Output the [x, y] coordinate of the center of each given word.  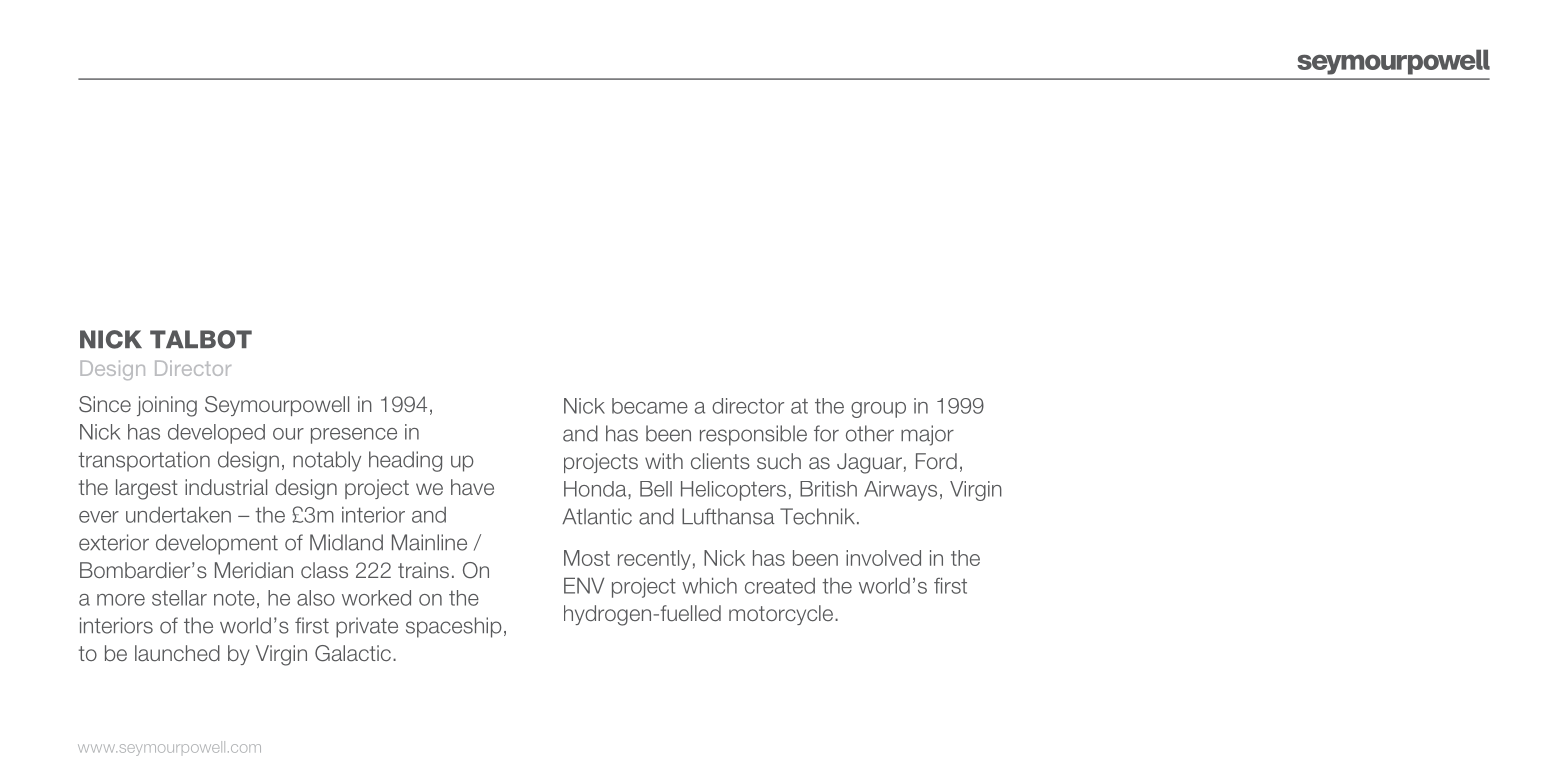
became [650, 406]
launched [177, 653]
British [828, 489]
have [472, 487]
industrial [226, 487]
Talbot [201, 339]
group [878, 410]
